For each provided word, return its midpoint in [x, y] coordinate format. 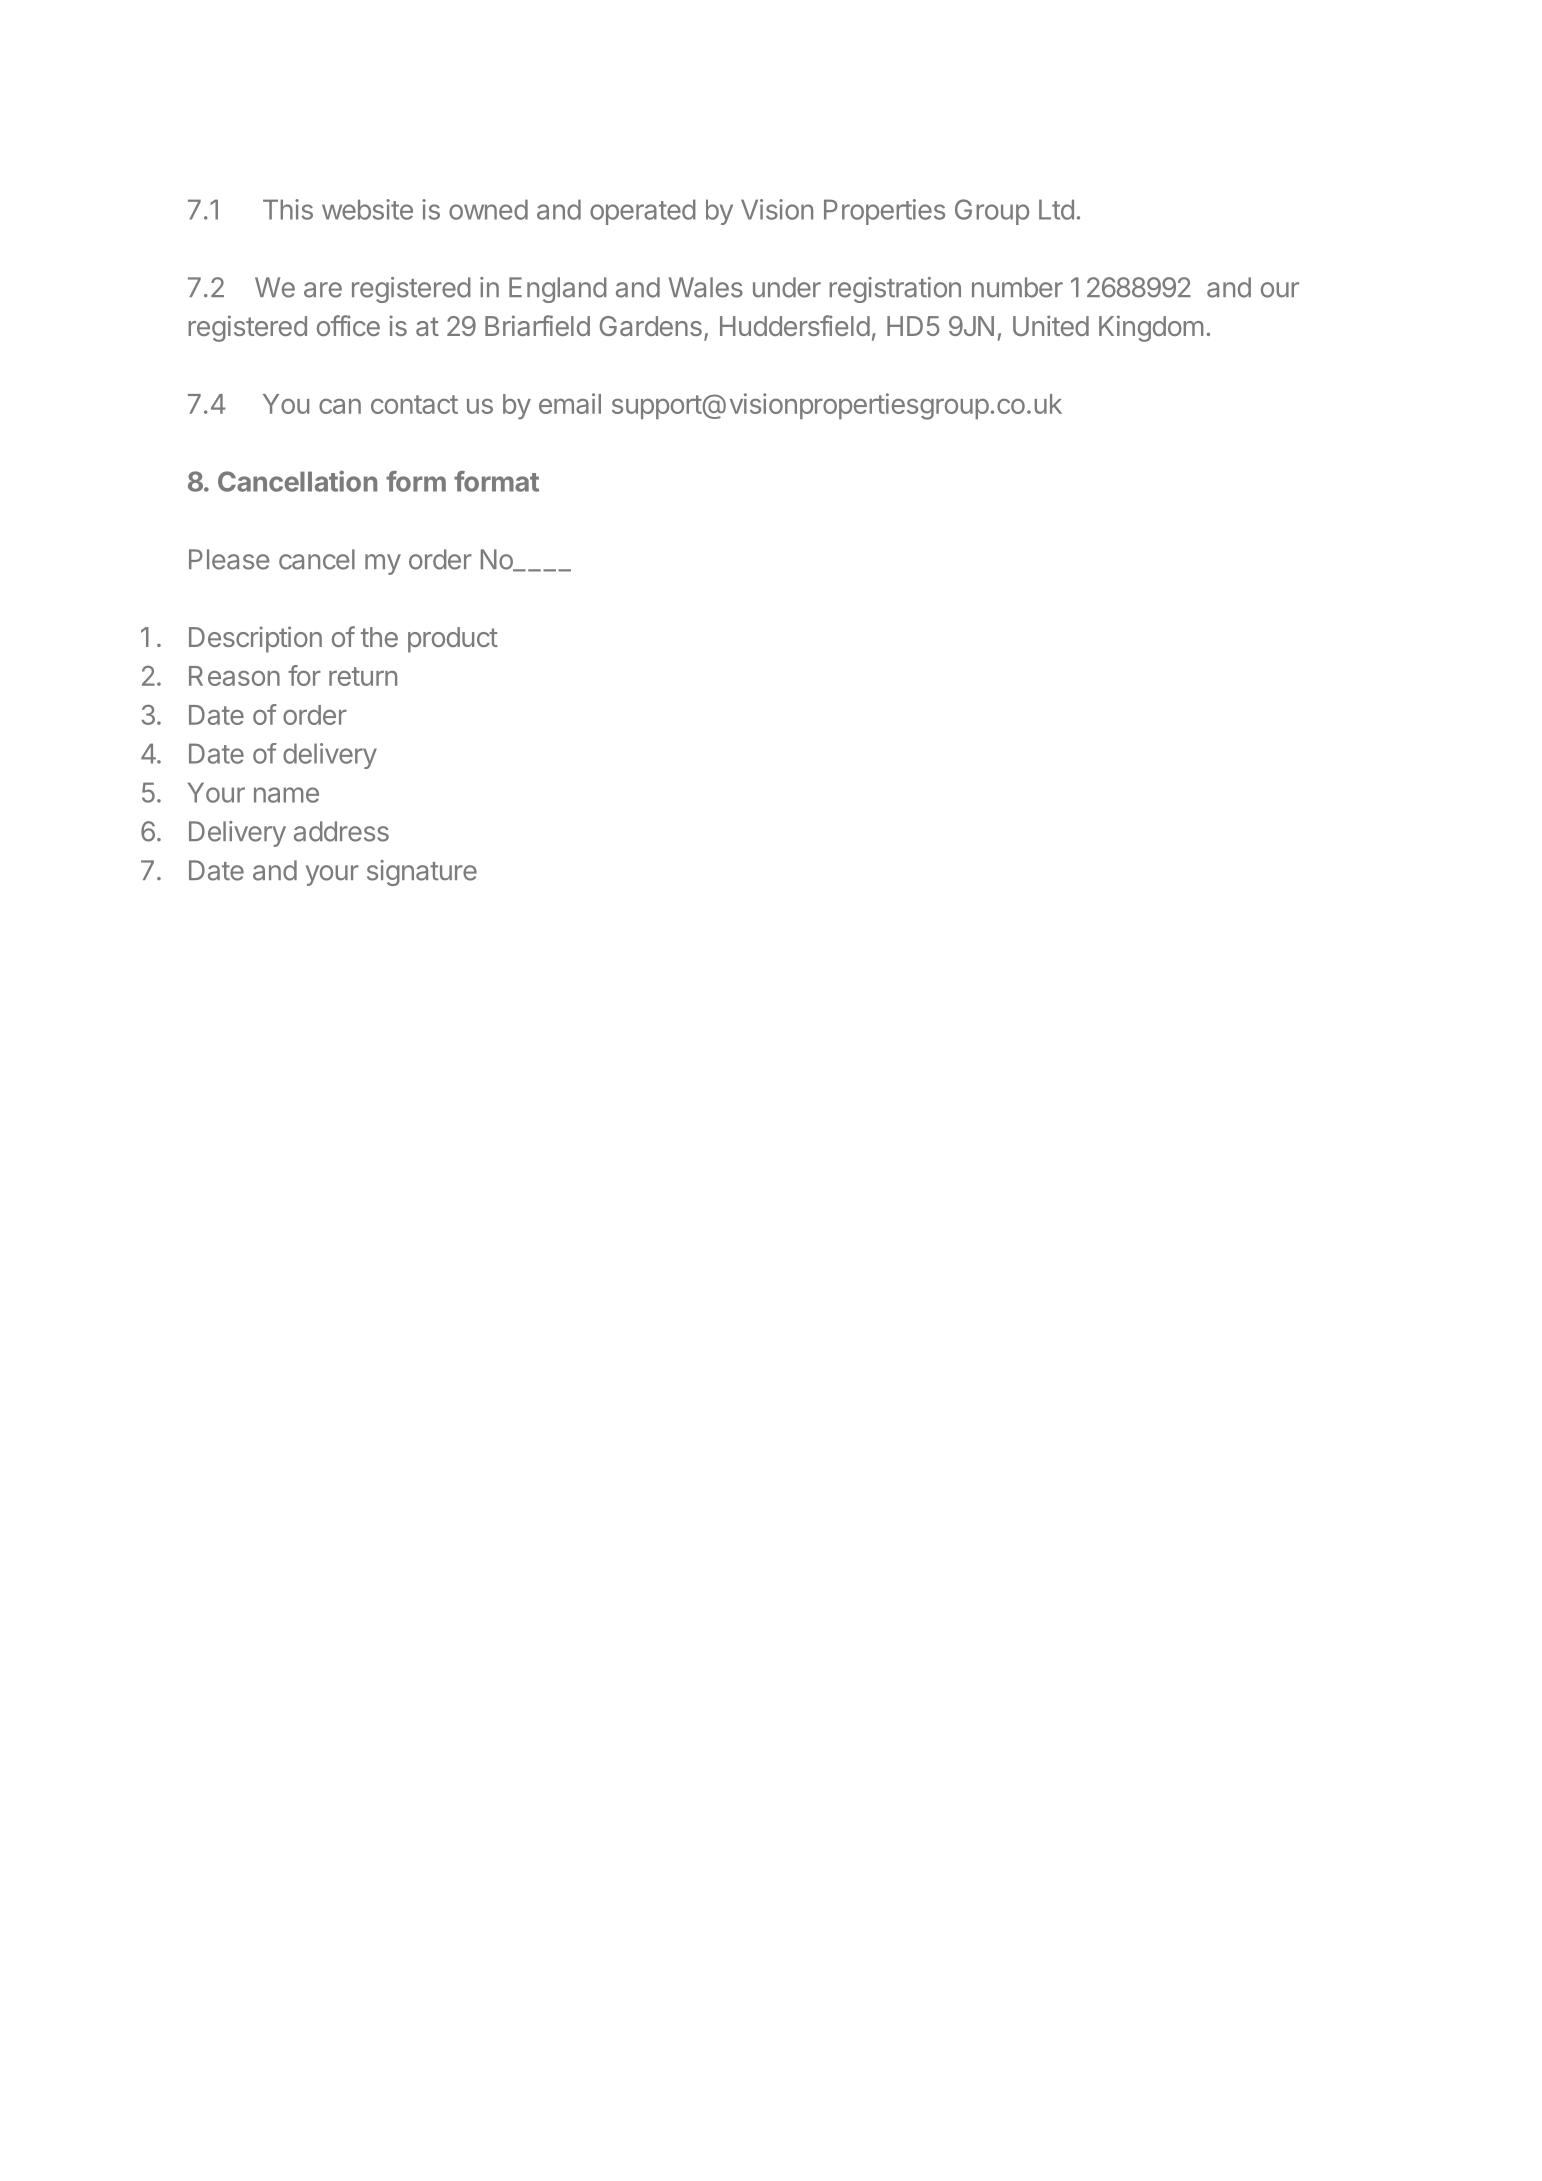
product [453, 640]
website [367, 209]
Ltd [1056, 209]
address [341, 831]
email [570, 403]
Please [229, 559]
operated [643, 212]
